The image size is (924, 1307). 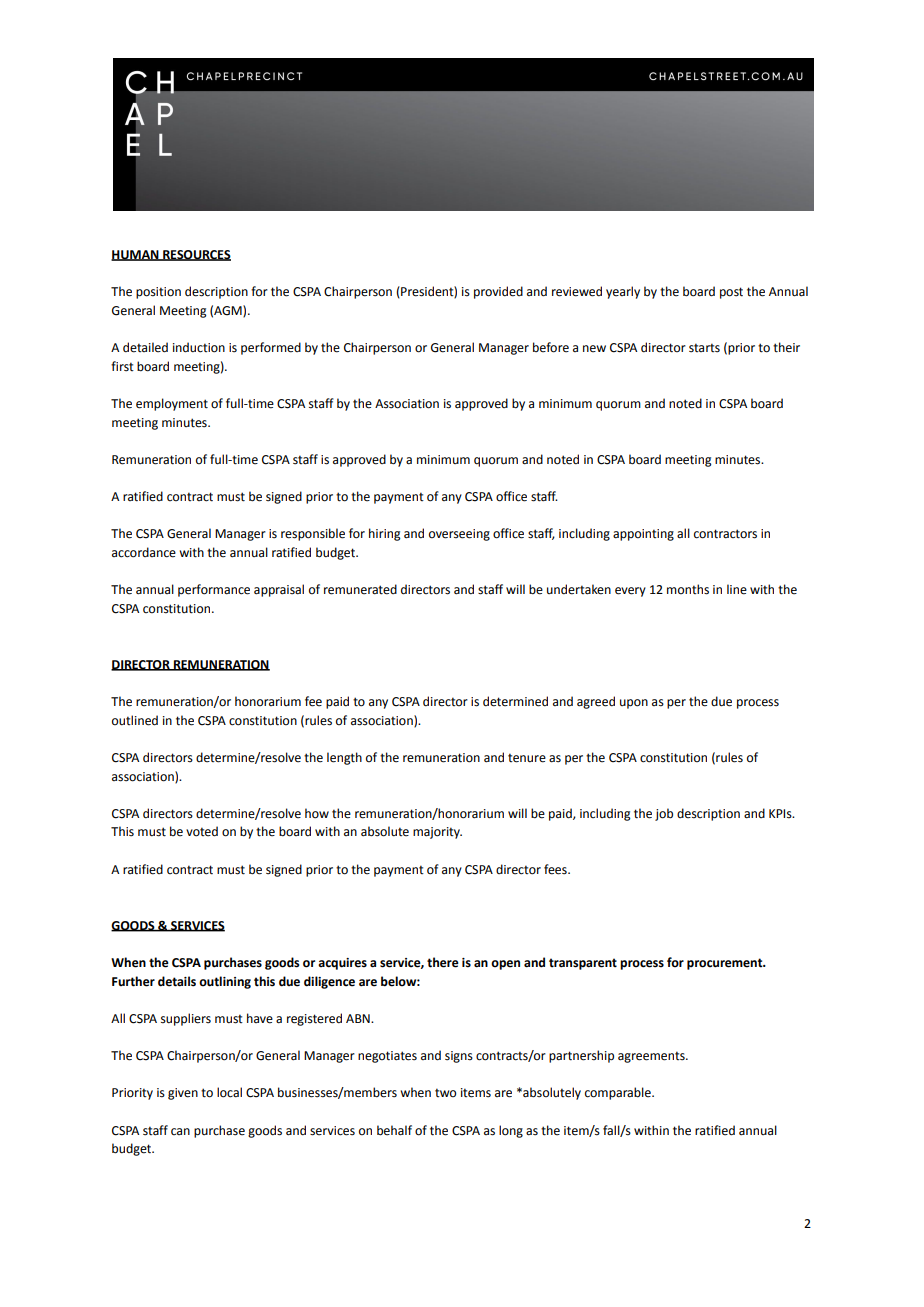 I want to click on given, so click(x=183, y=1094).
